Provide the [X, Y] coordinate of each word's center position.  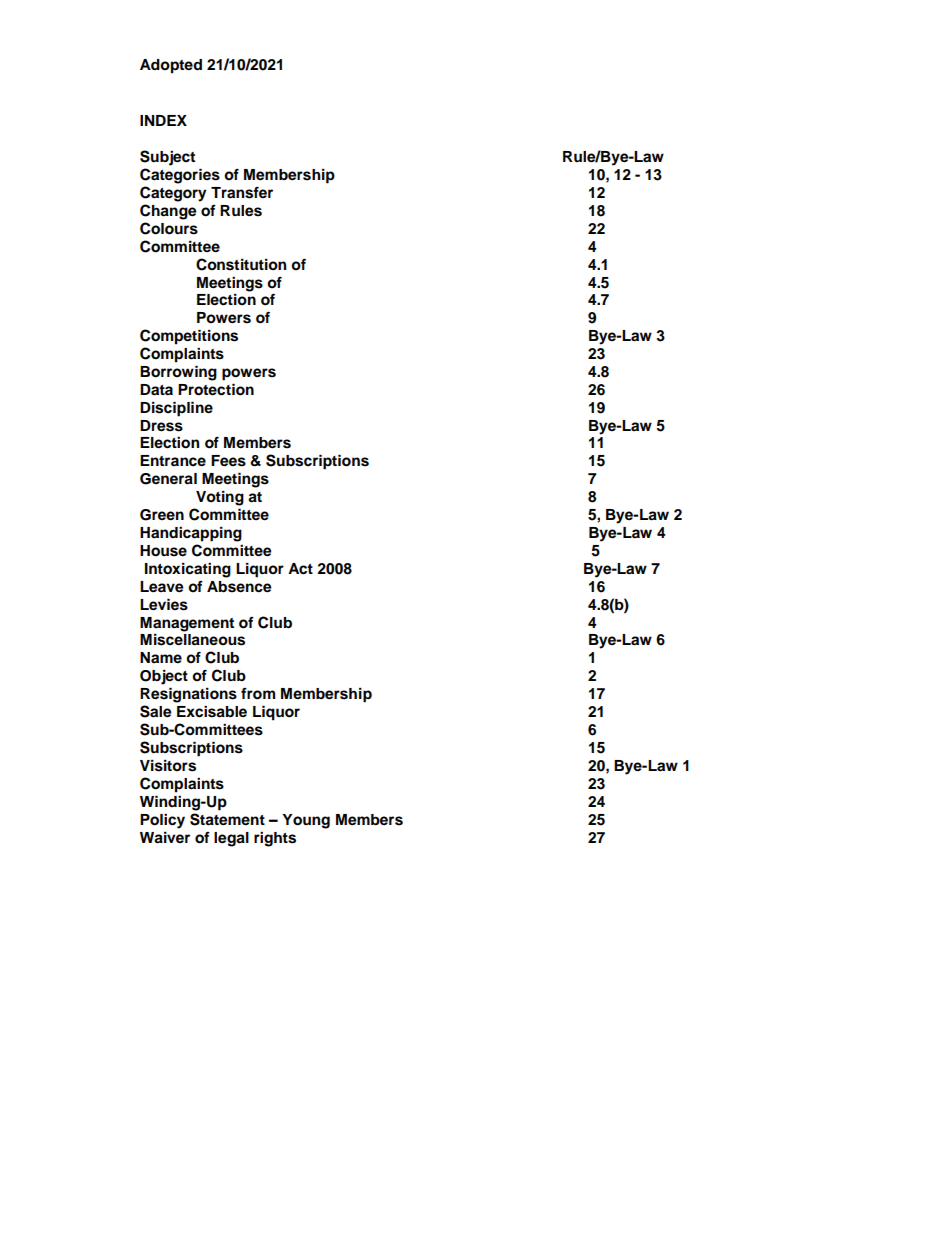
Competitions [189, 337]
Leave [162, 587]
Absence [239, 587]
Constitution [241, 264]
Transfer [242, 193]
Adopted [171, 66]
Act [300, 569]
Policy [162, 821]
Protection [216, 389]
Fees [228, 461]
